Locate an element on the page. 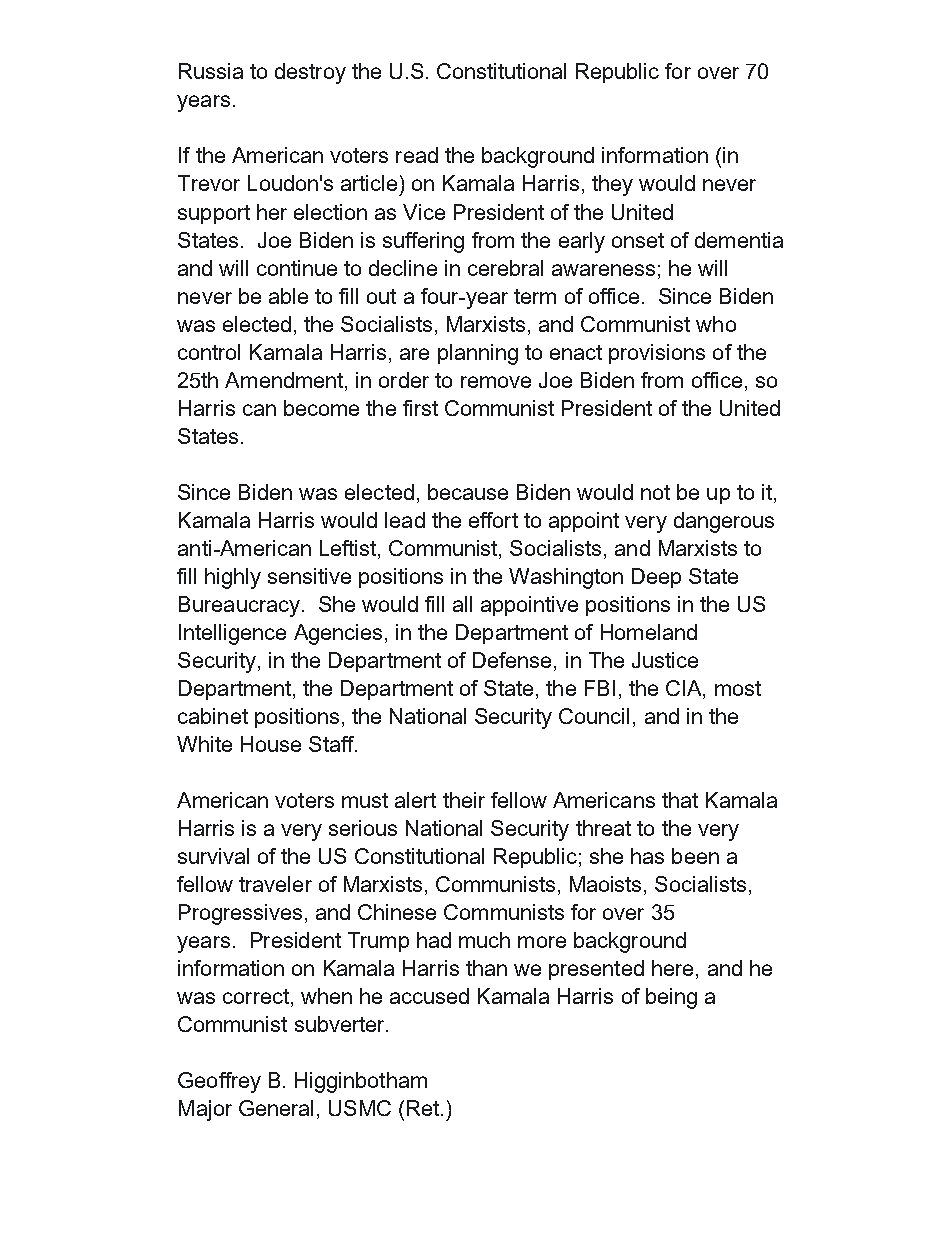 This document has height=1233, width=952. traveler is located at coordinates (275, 884).
